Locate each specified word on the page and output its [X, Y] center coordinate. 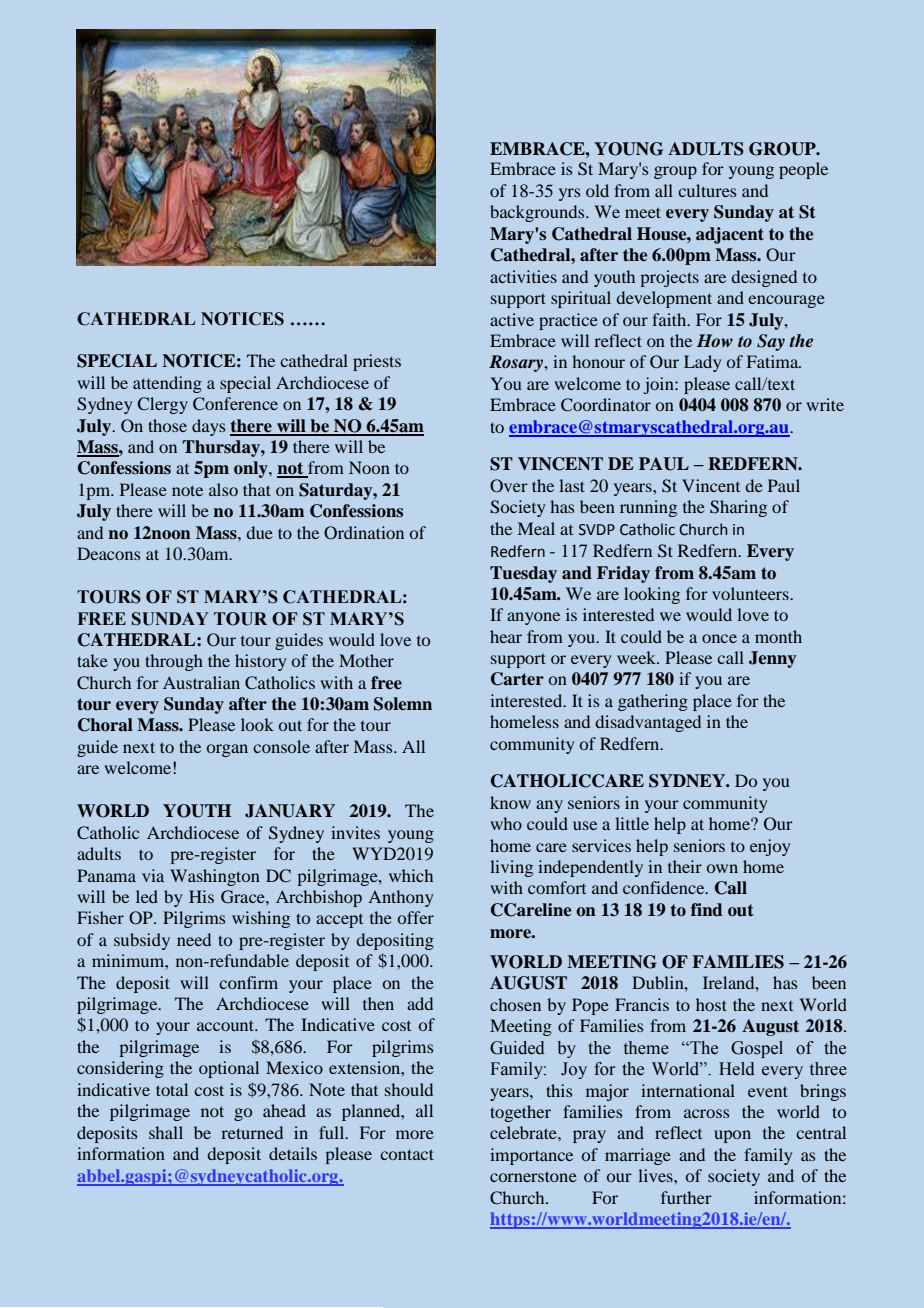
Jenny [772, 659]
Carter [517, 679]
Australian [201, 682]
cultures [707, 190]
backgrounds [538, 213]
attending [167, 384]
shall [166, 1132]
